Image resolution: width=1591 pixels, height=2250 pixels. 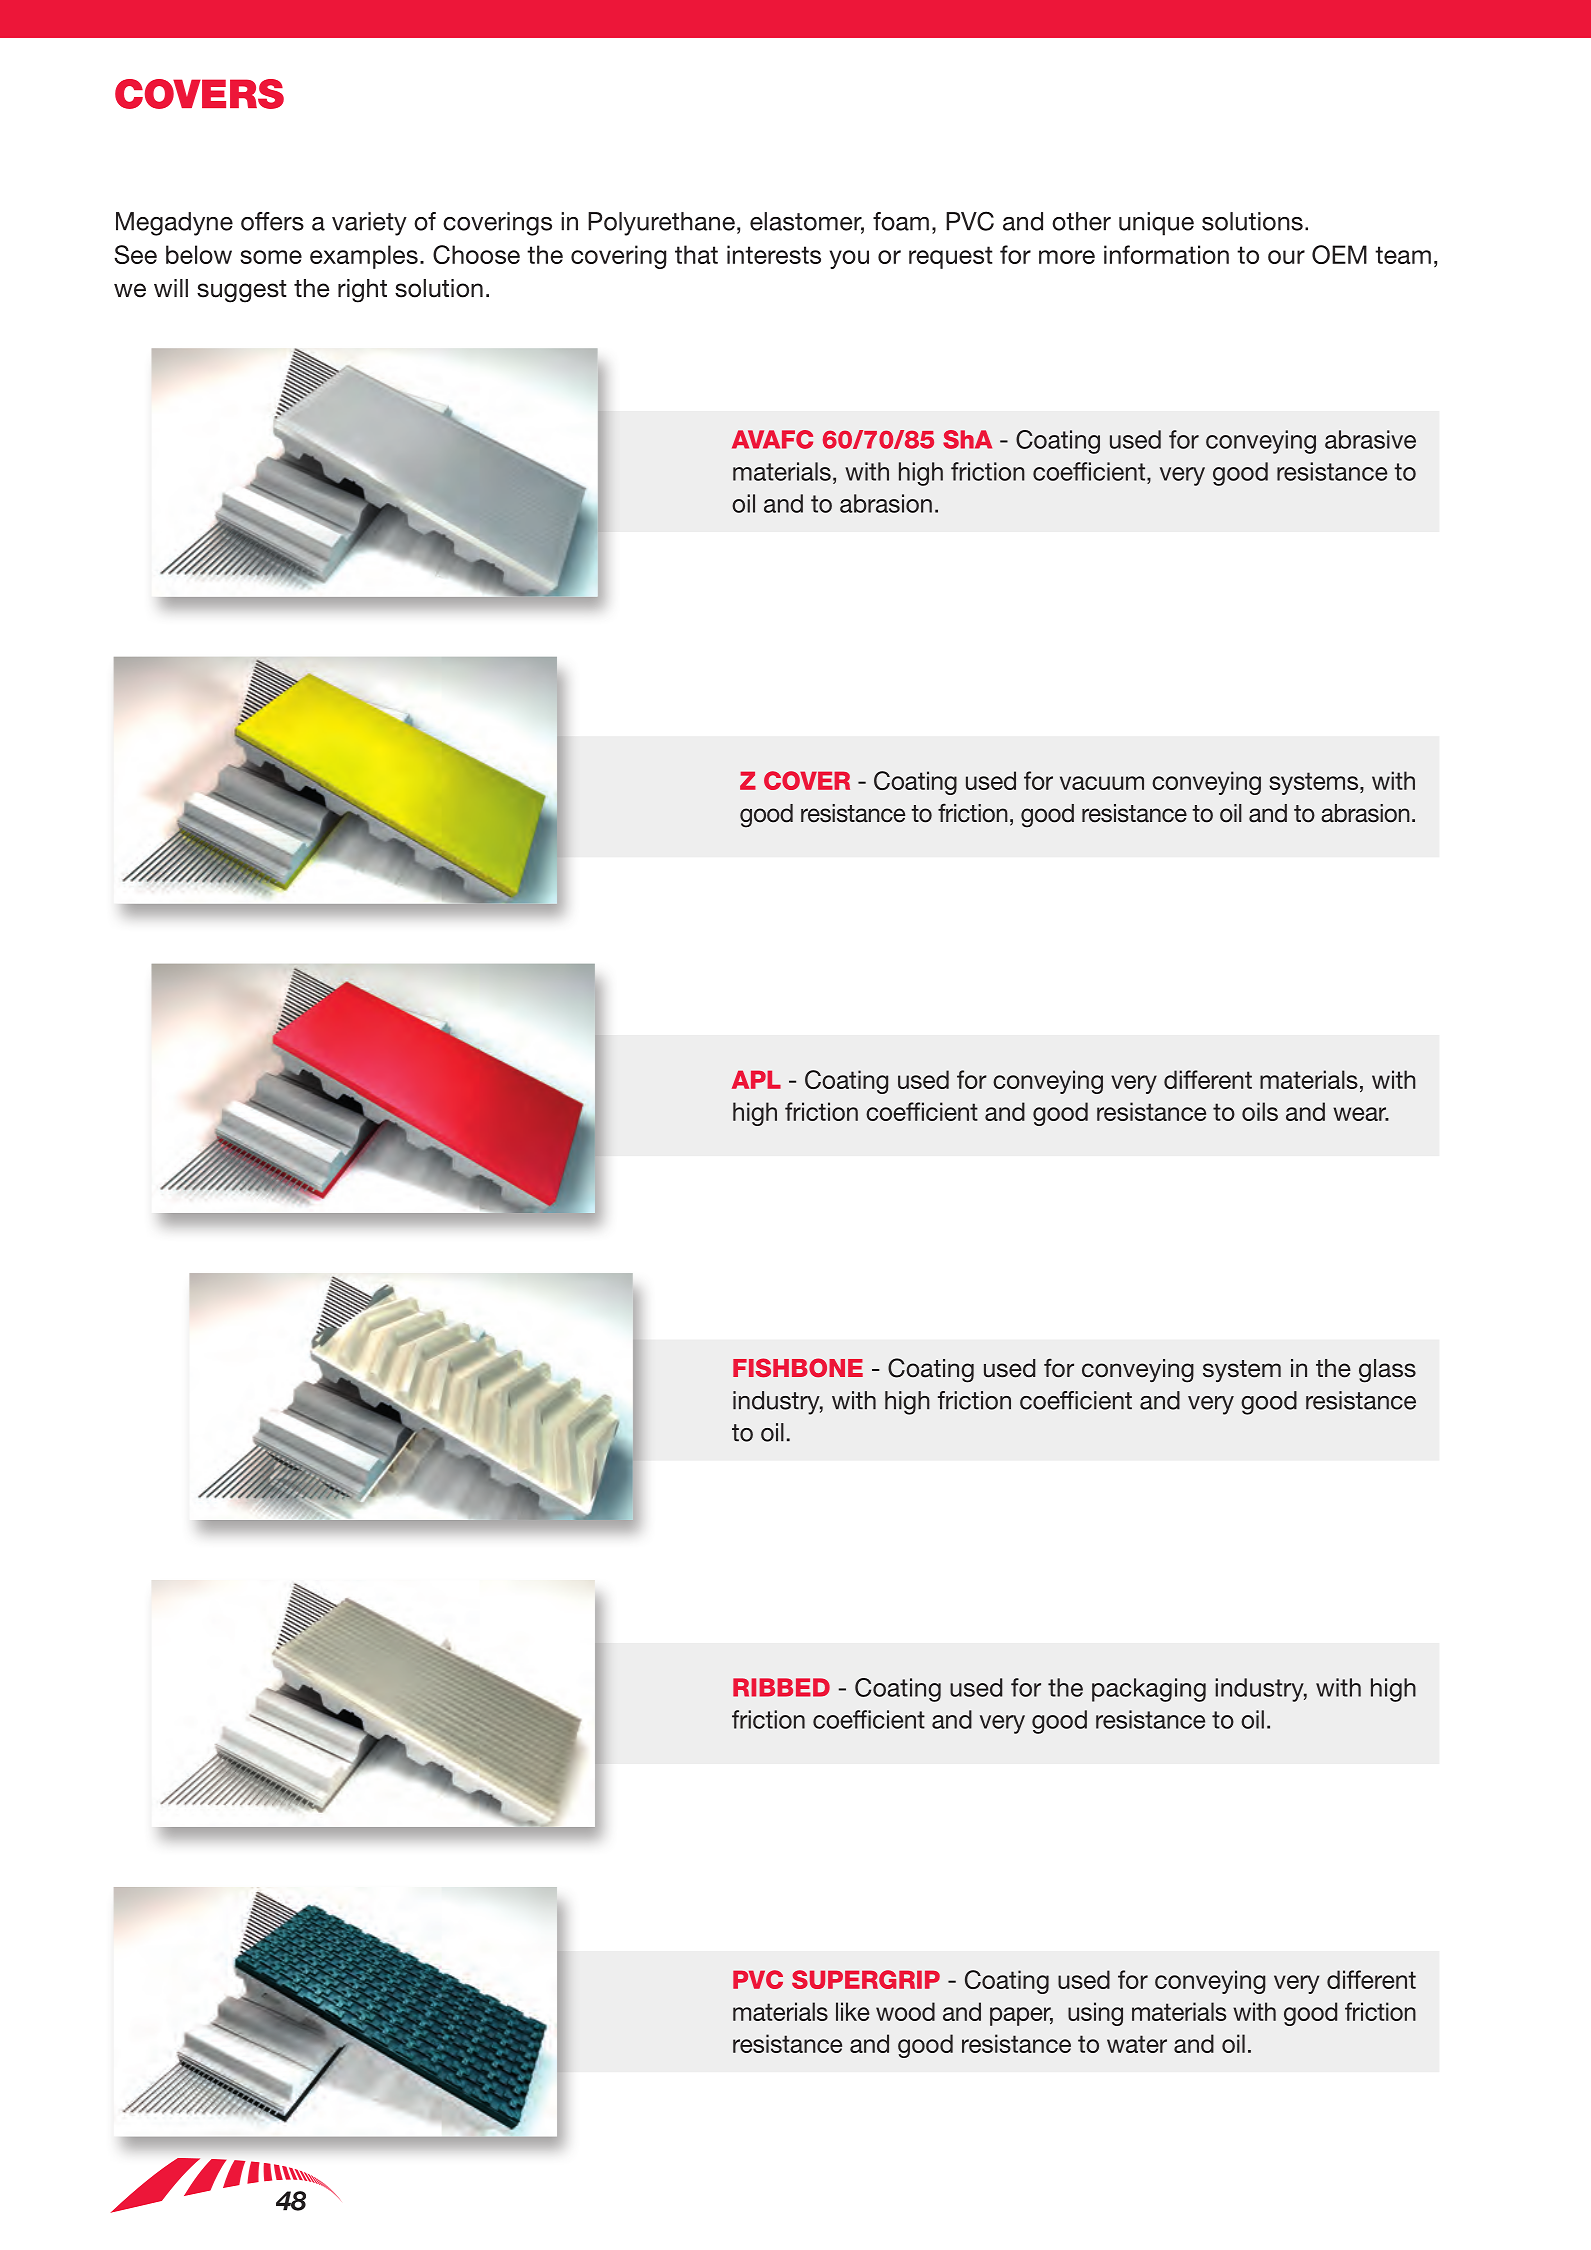 I want to click on interests, so click(x=774, y=254).
